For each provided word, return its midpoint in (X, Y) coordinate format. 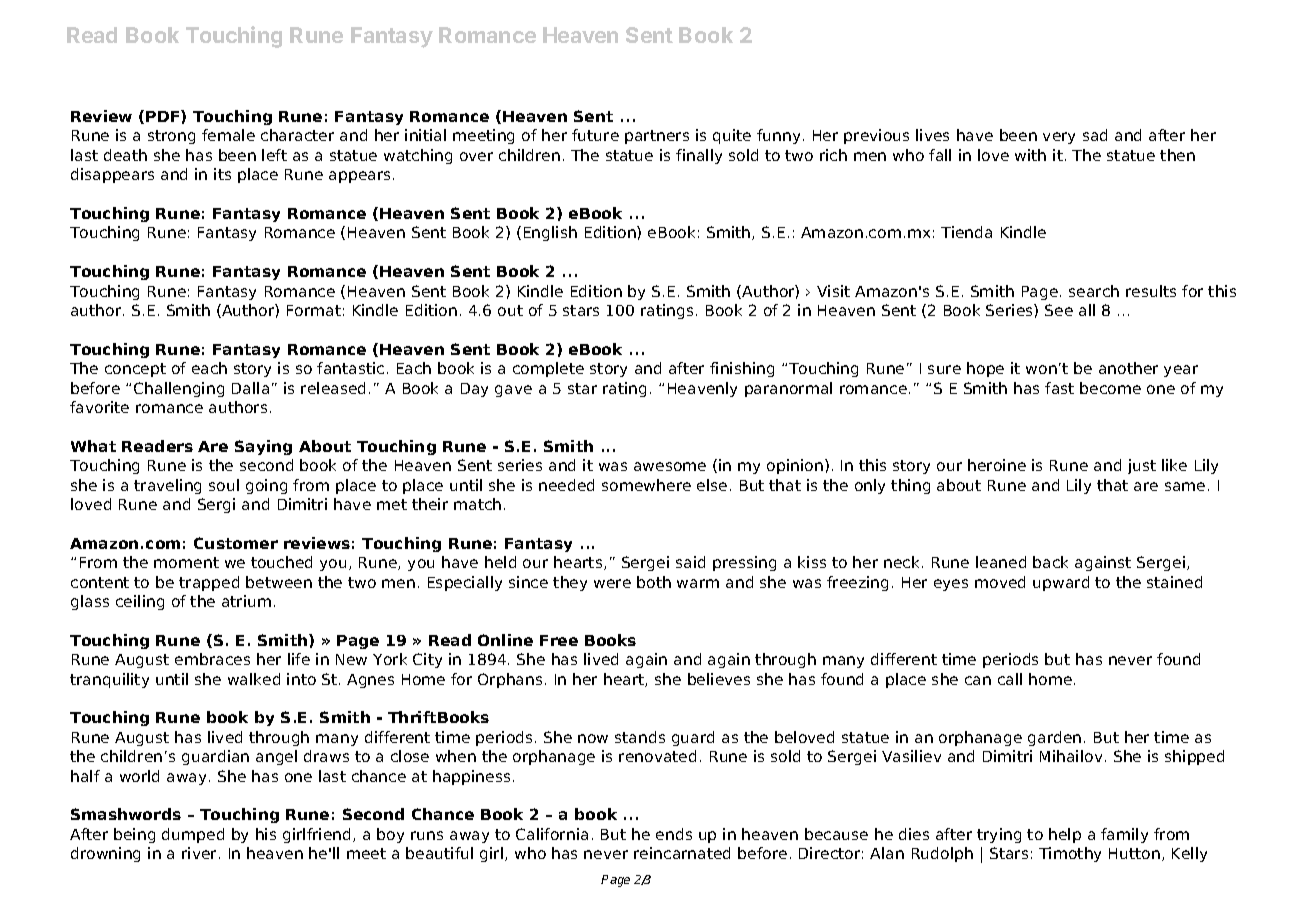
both (654, 582)
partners (657, 137)
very (1059, 138)
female (228, 135)
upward (1061, 583)
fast (1059, 388)
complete (548, 369)
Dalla (250, 388)
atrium (246, 601)
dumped (193, 835)
